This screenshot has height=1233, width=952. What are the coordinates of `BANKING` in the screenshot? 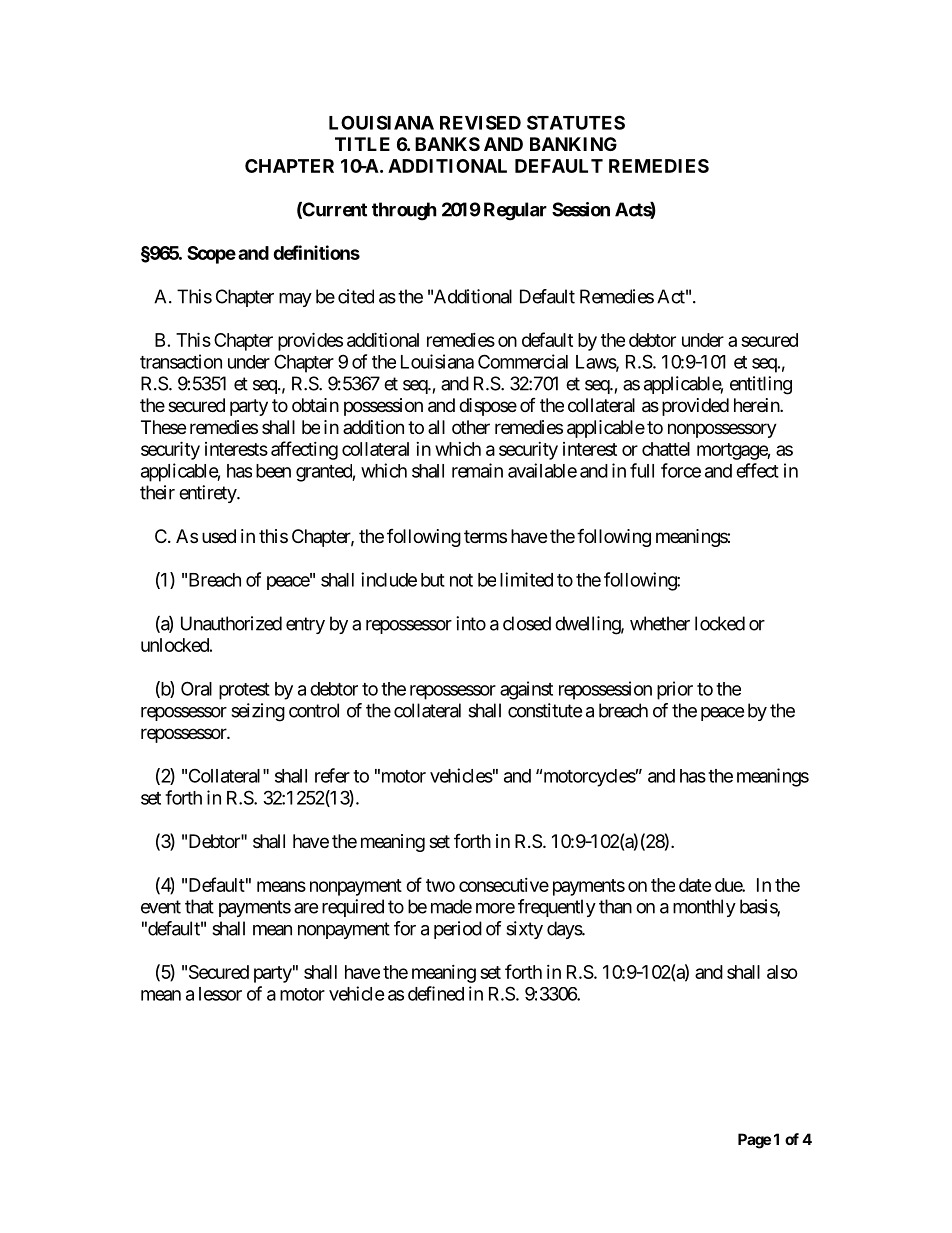 It's located at (573, 144).
